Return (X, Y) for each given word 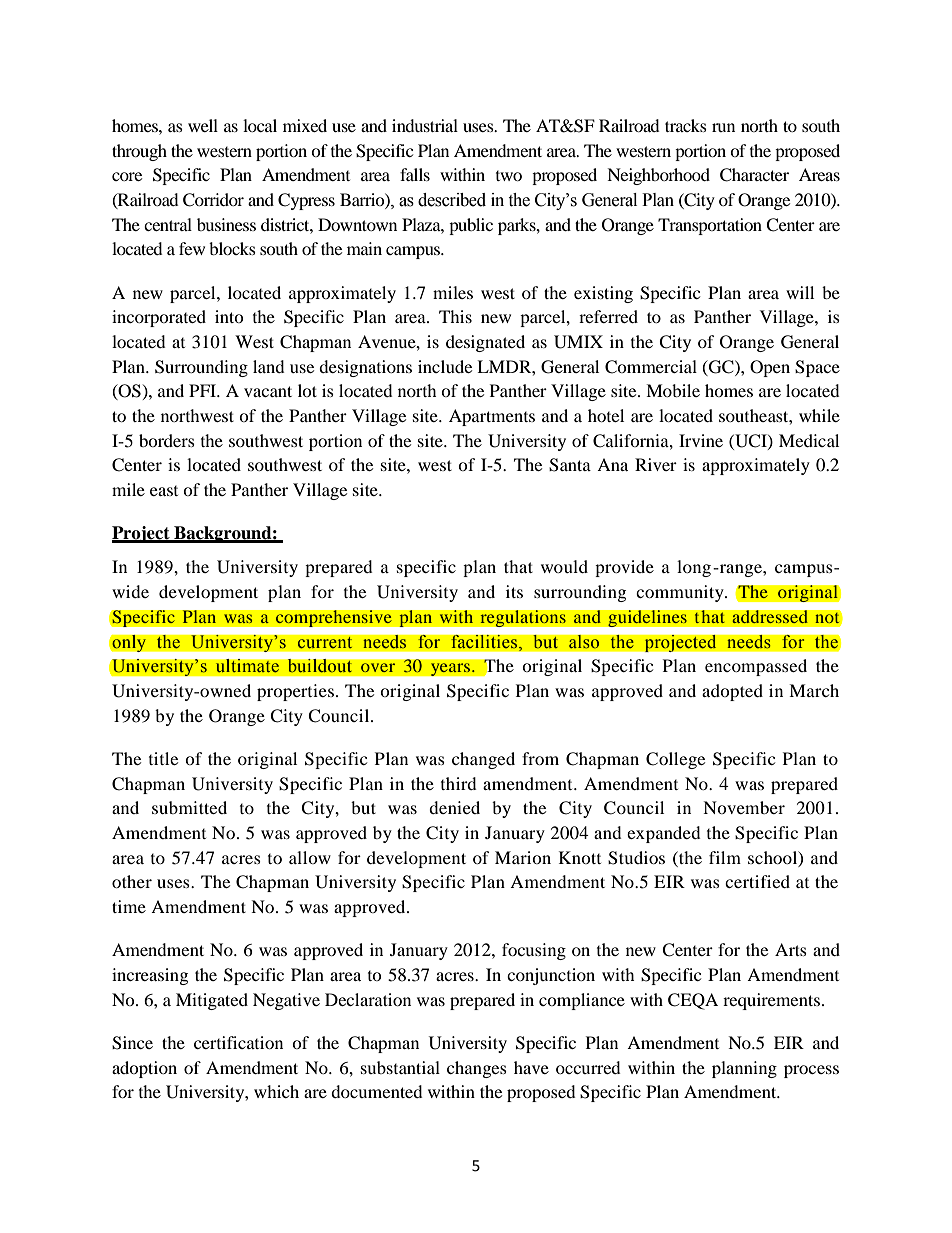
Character (754, 175)
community (681, 593)
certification (238, 1042)
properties (295, 692)
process (811, 1071)
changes (477, 1069)
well (203, 125)
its (514, 591)
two (509, 176)
